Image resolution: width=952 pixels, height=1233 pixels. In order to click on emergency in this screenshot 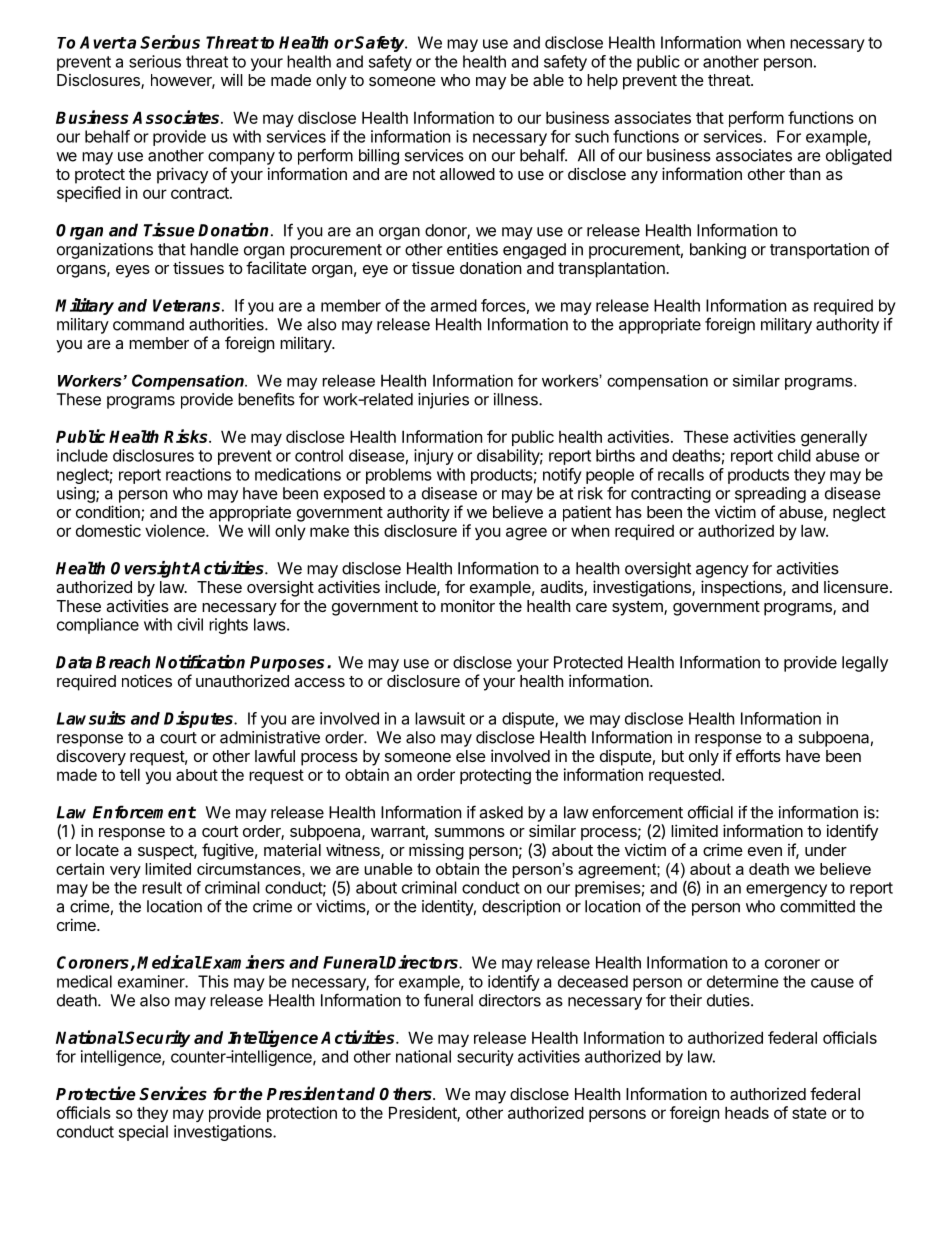, I will do `click(786, 890)`.
